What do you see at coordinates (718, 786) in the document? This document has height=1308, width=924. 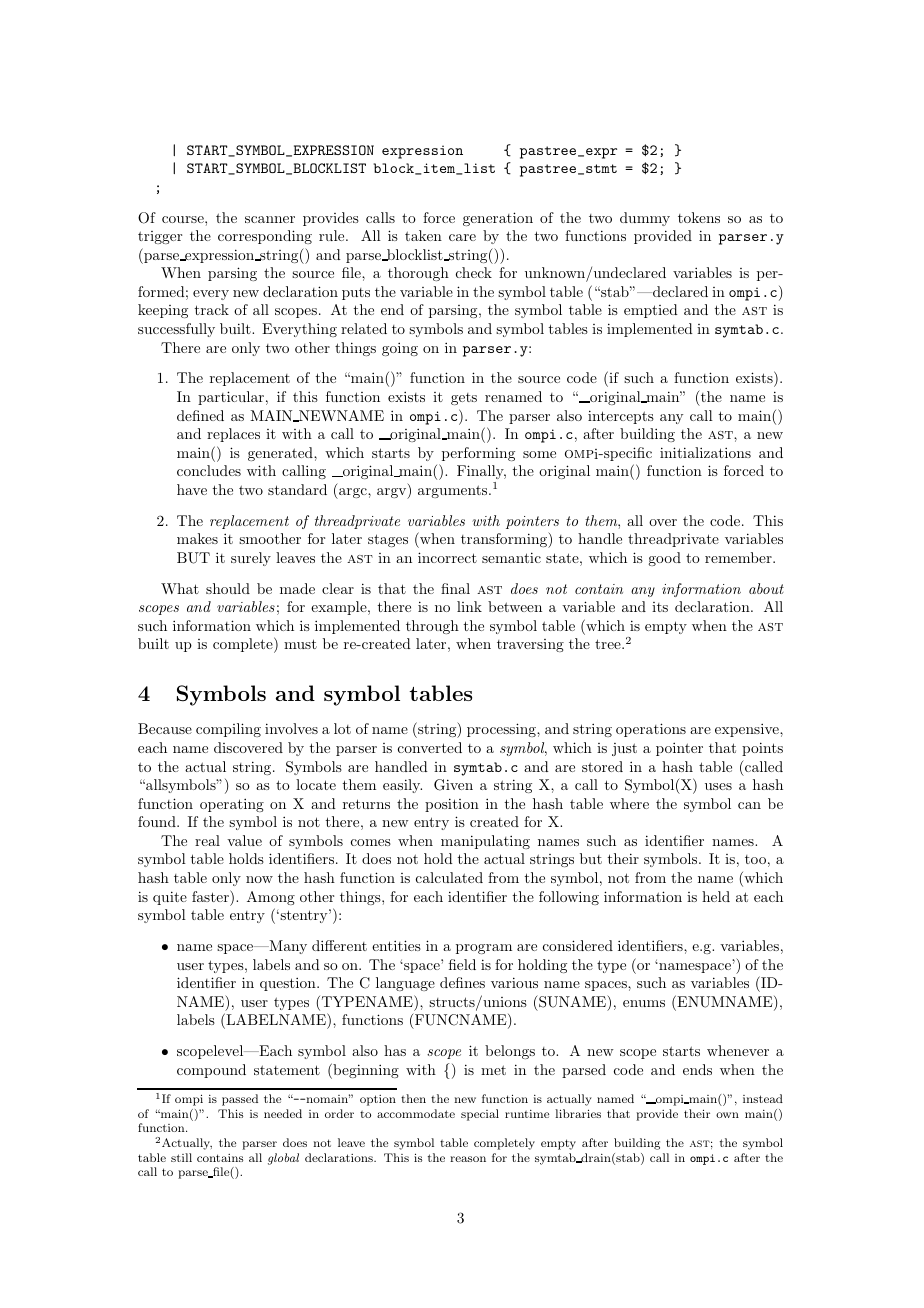 I see `uses` at bounding box center [718, 786].
